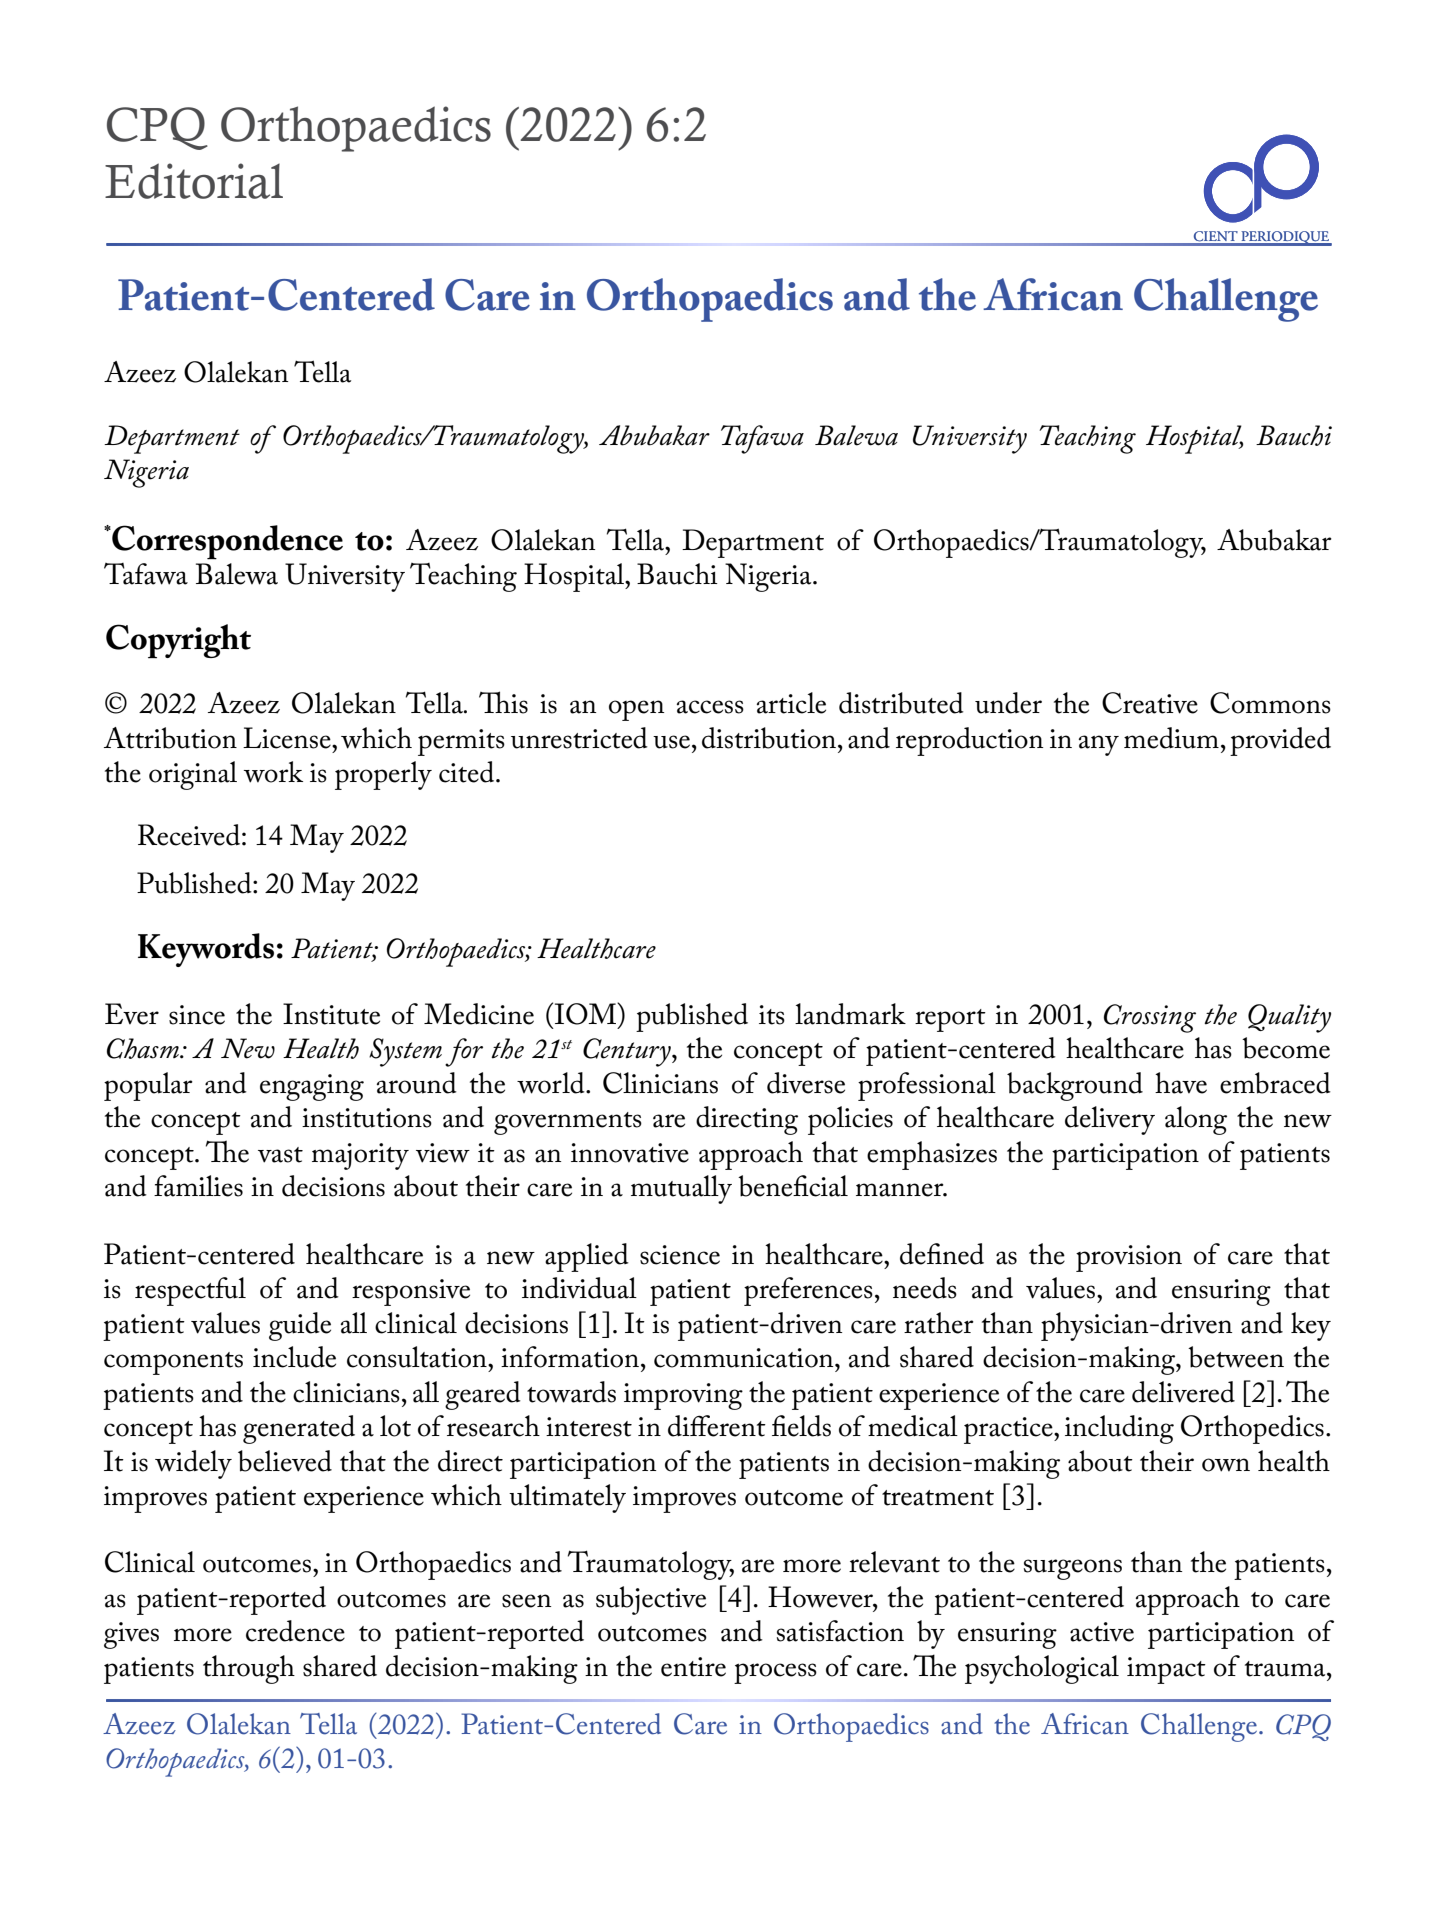 The width and height of the image is (1438, 1917). I want to click on Correspondence, so click(226, 542).
